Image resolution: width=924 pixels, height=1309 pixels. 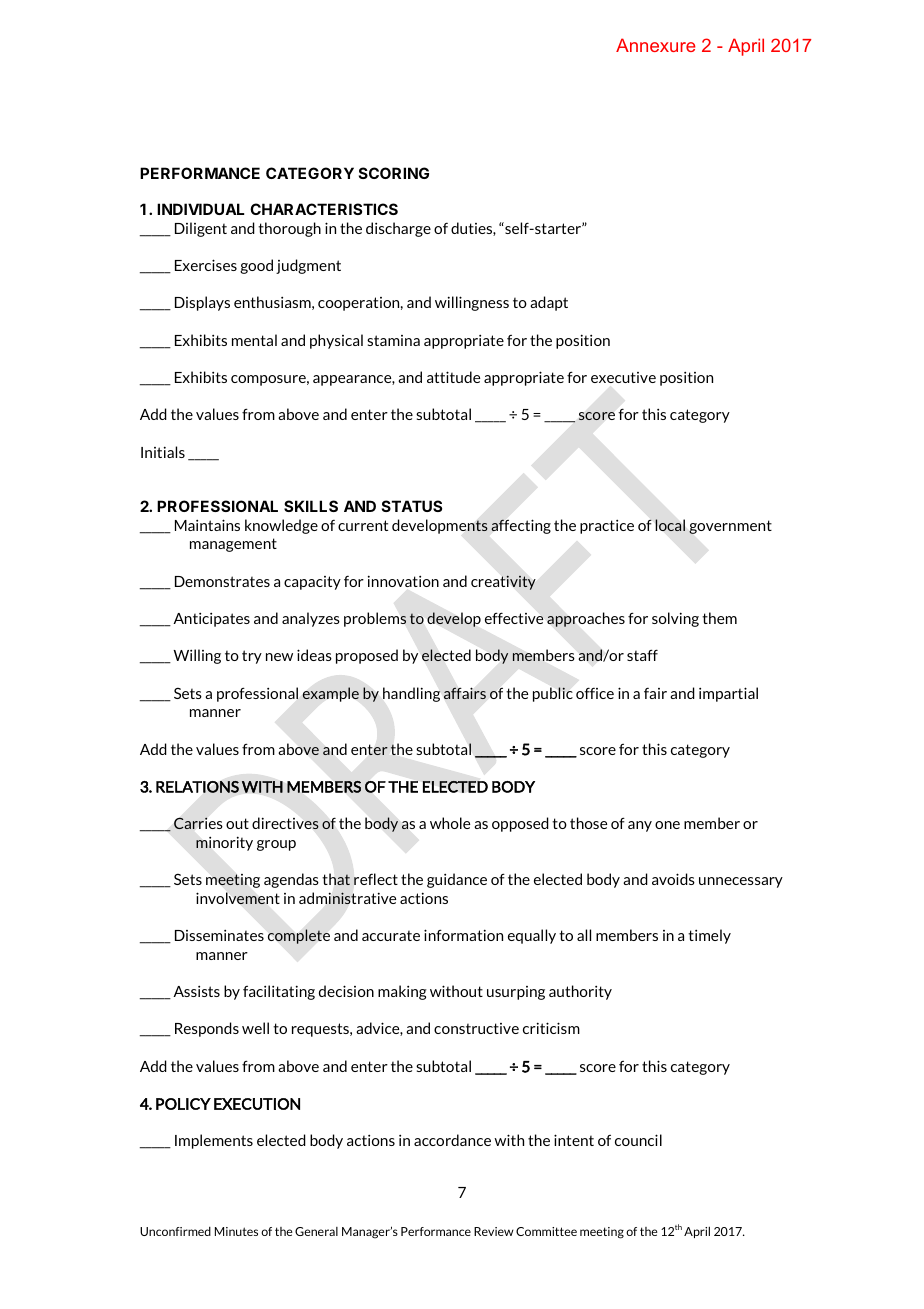 What do you see at coordinates (163, 452) in the screenshot?
I see `Initials` at bounding box center [163, 452].
